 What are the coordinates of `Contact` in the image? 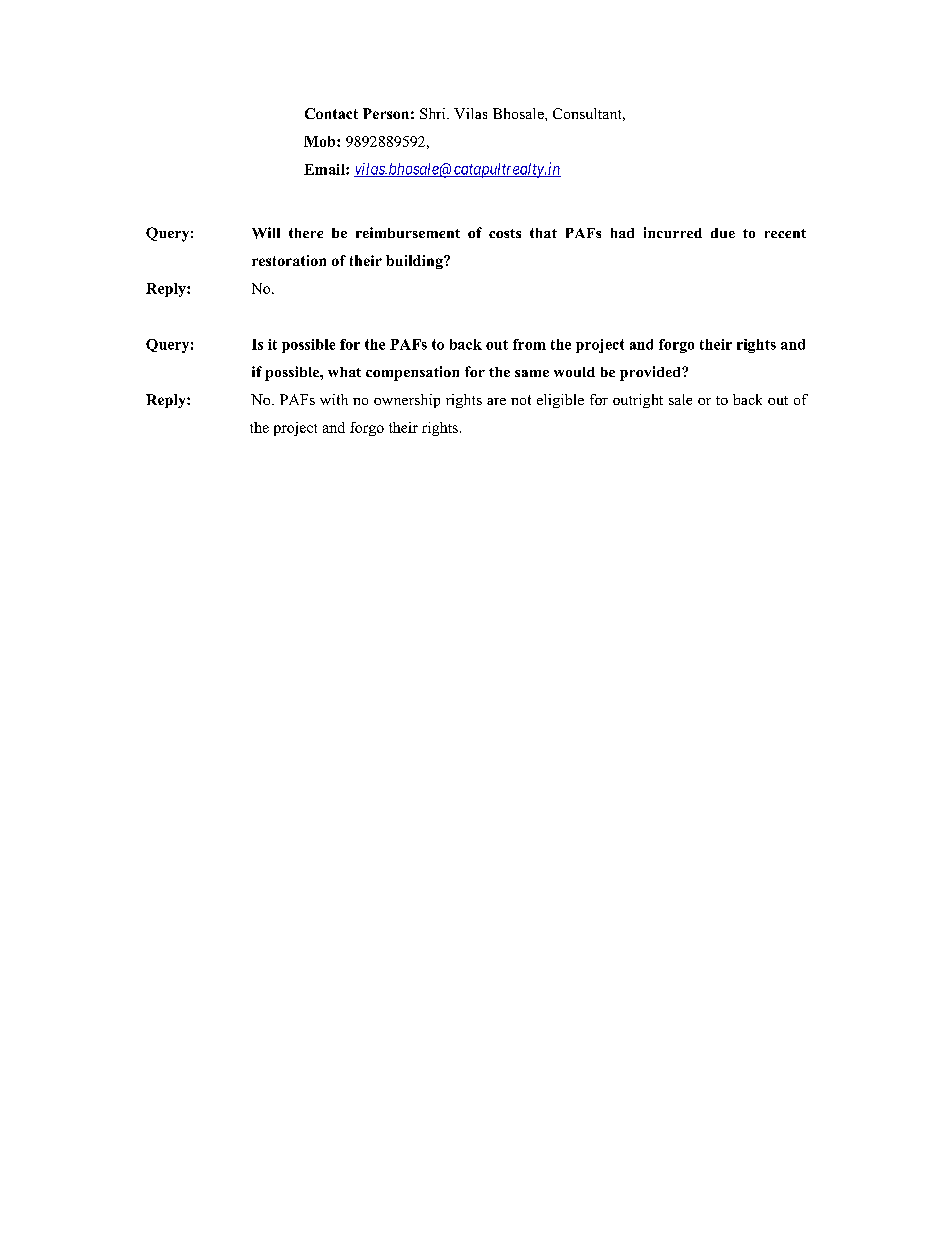 It's located at (331, 113).
